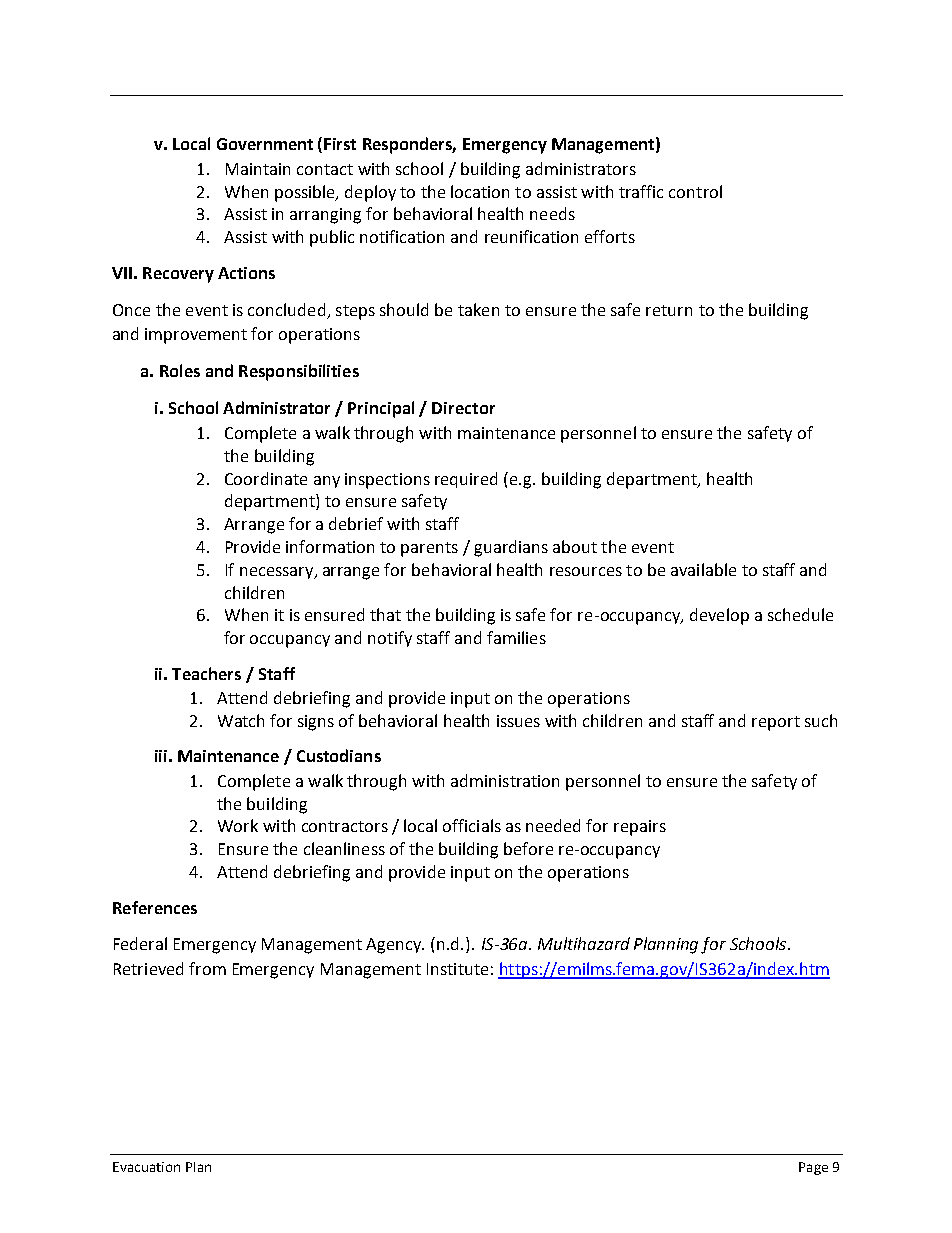 The image size is (952, 1233). What do you see at coordinates (640, 828) in the page?
I see `repairs` at bounding box center [640, 828].
